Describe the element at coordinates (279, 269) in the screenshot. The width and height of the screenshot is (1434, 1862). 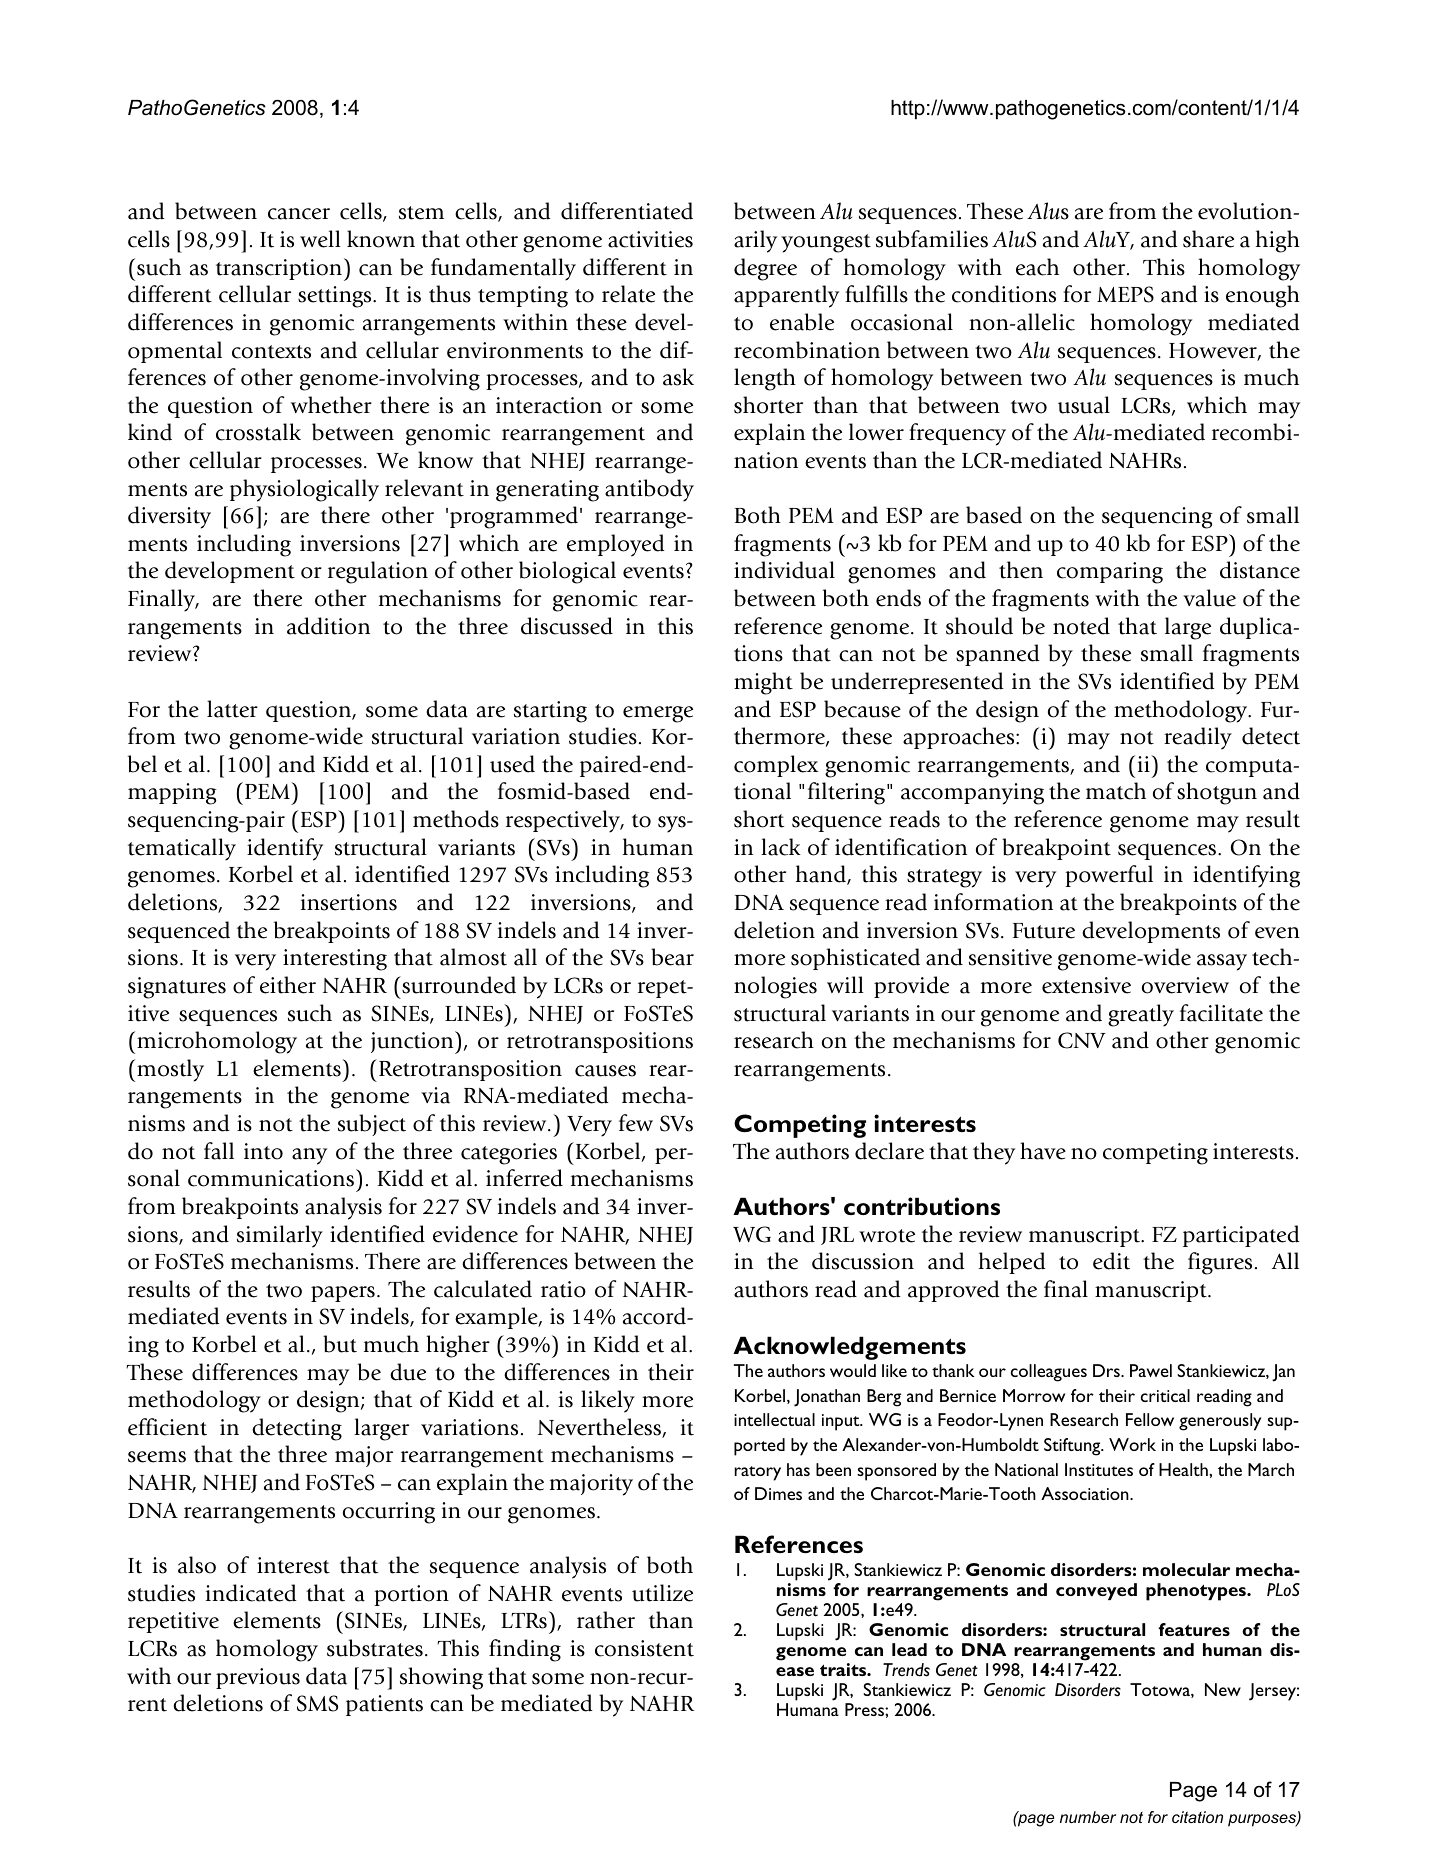
I see `transcription` at that location.
